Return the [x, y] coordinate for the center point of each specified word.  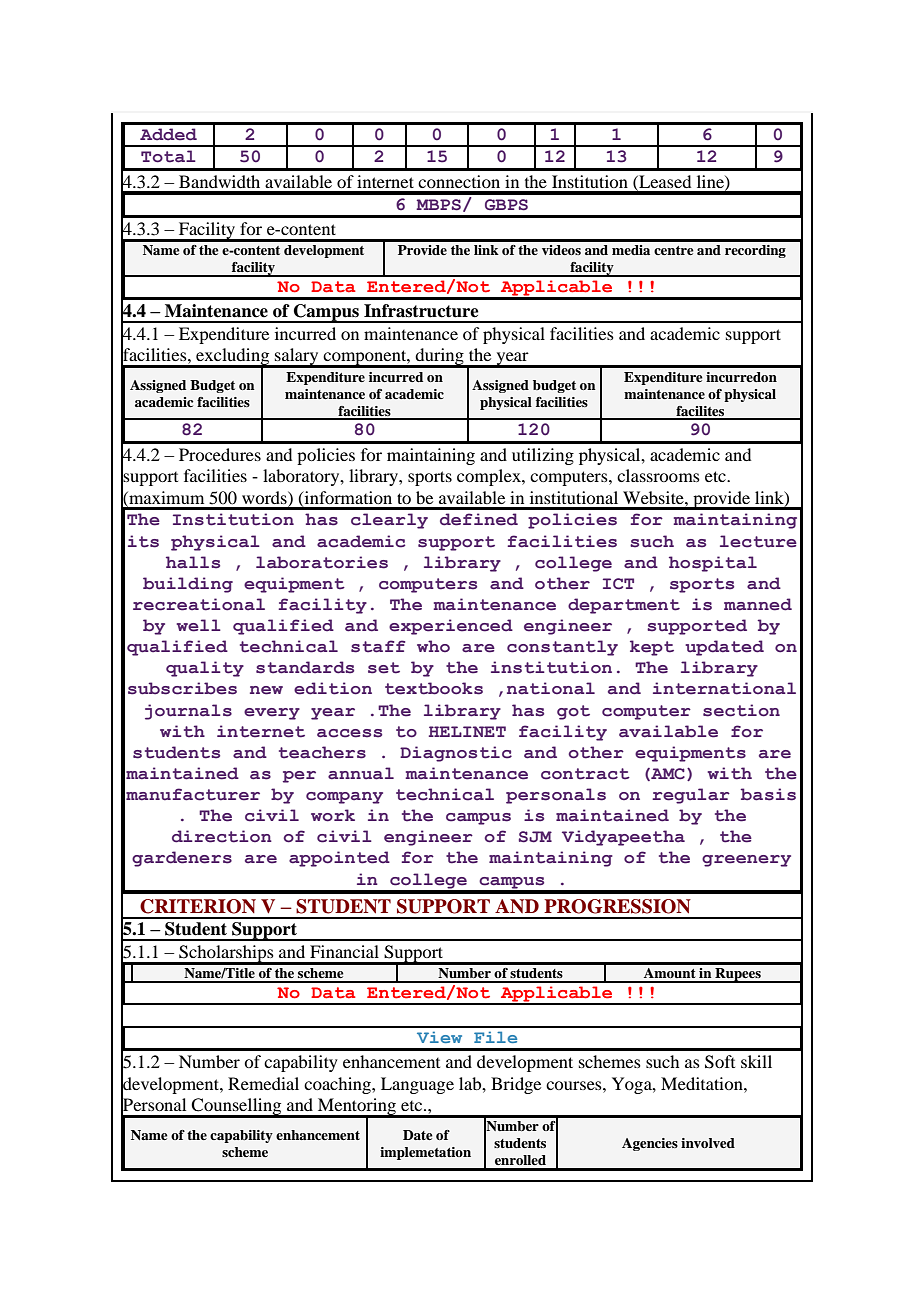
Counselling [237, 1108]
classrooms [658, 475]
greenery [746, 861]
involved [708, 1143]
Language [417, 1085]
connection [459, 181]
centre [674, 250]
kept [652, 648]
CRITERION [198, 906]
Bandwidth [219, 181]
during [440, 358]
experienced [451, 627]
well [198, 625]
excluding [233, 358]
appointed [339, 859]
